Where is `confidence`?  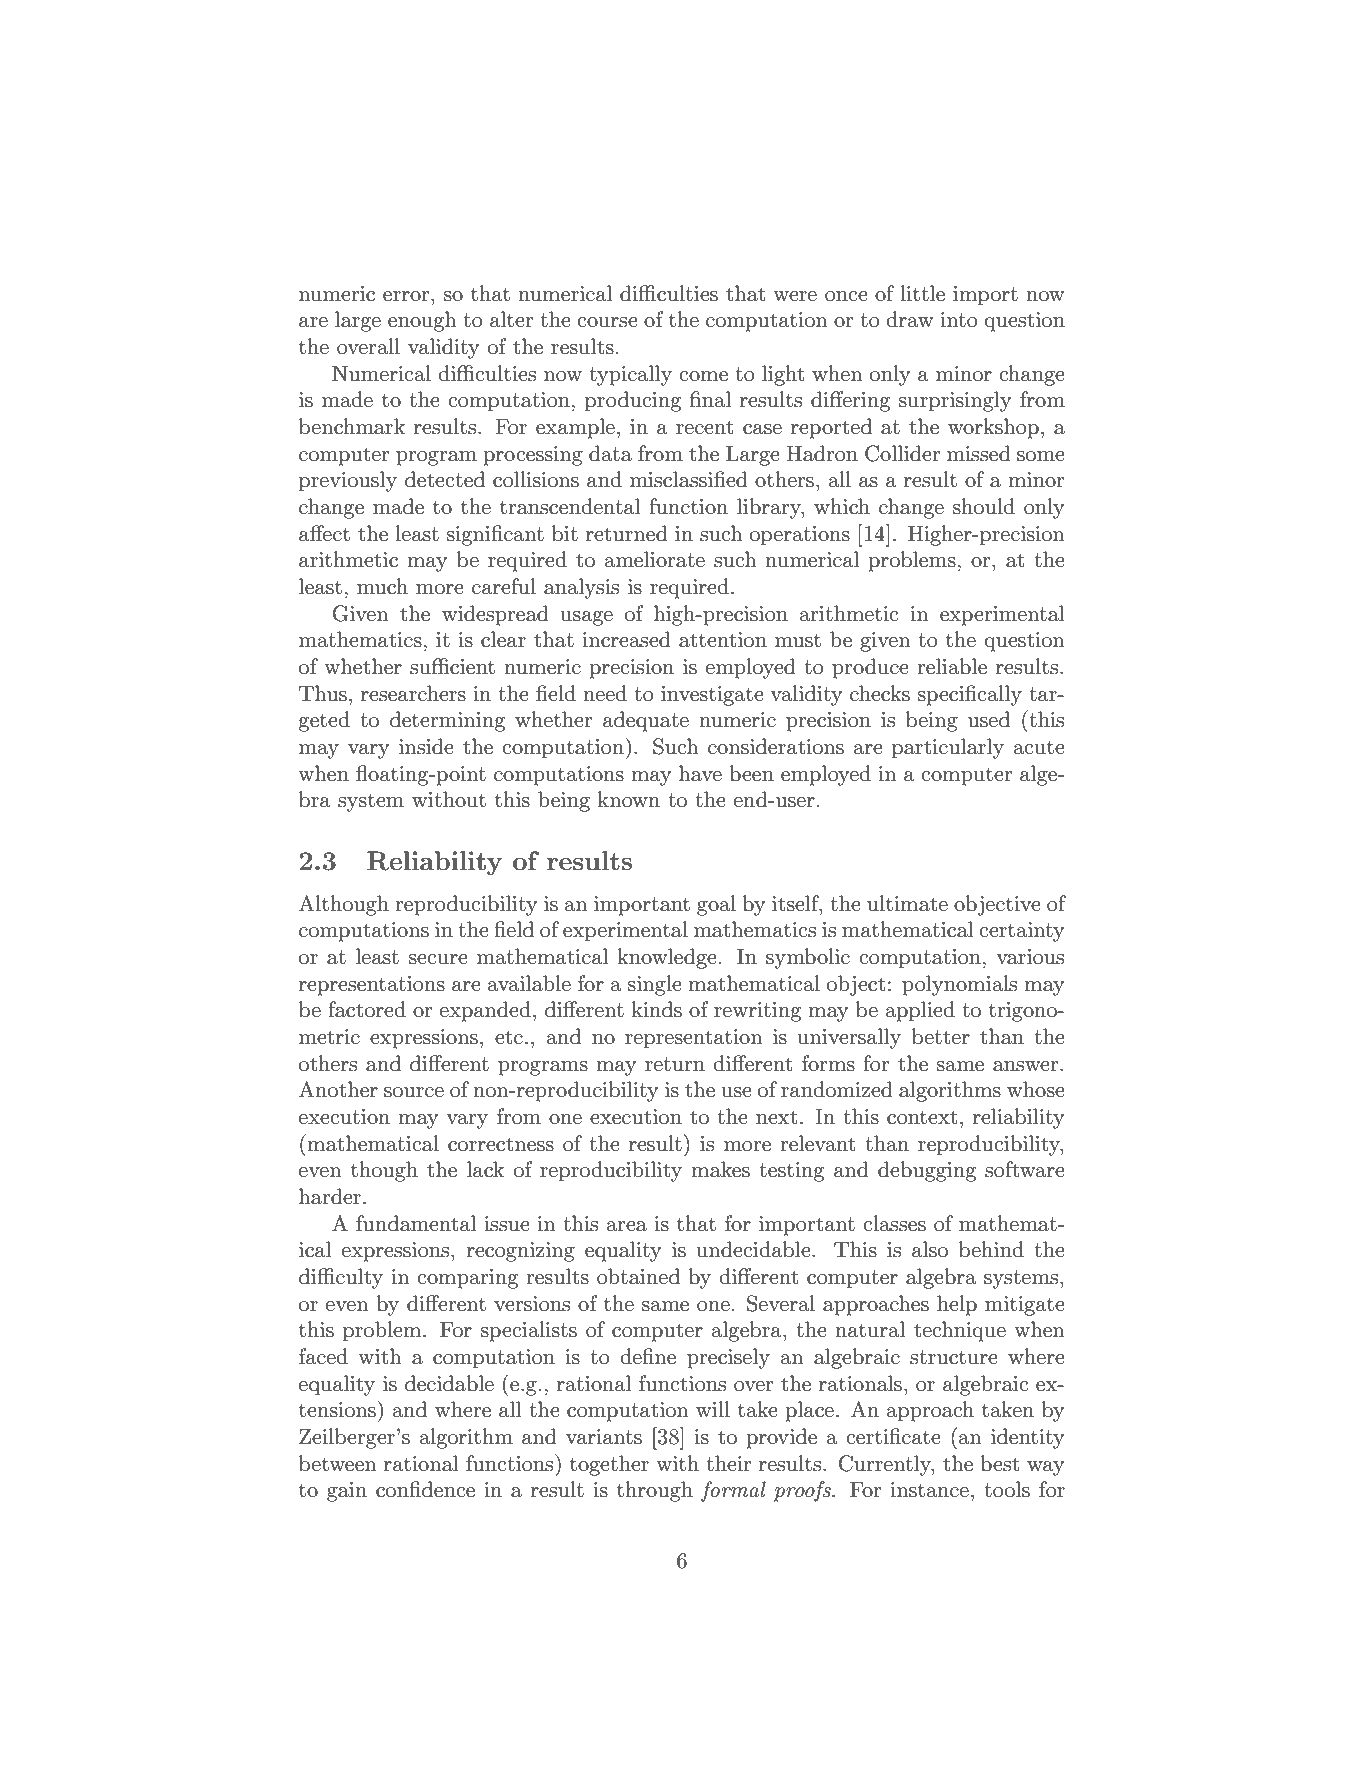 confidence is located at coordinates (425, 1489).
